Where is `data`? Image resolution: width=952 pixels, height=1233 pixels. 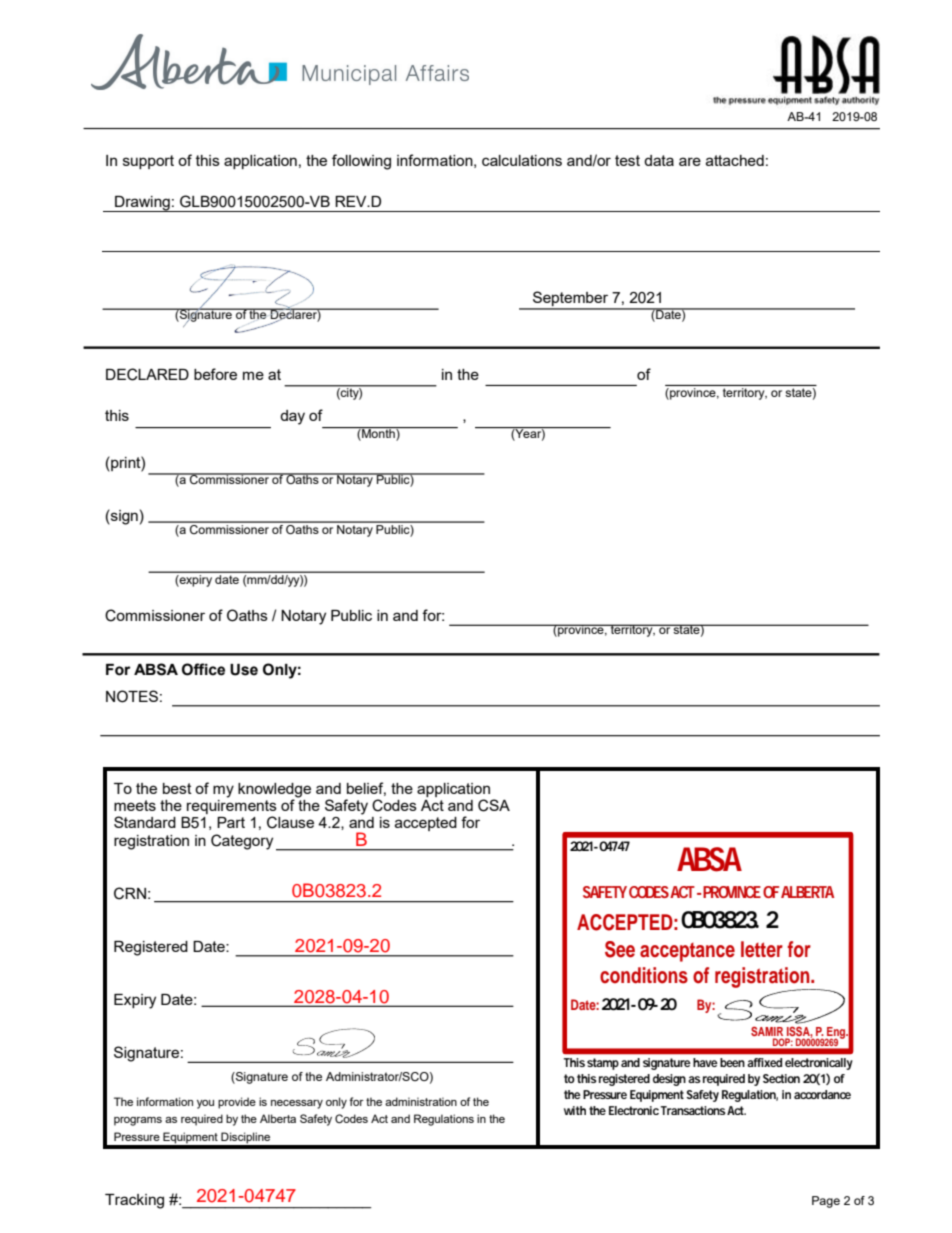
data is located at coordinates (659, 160).
